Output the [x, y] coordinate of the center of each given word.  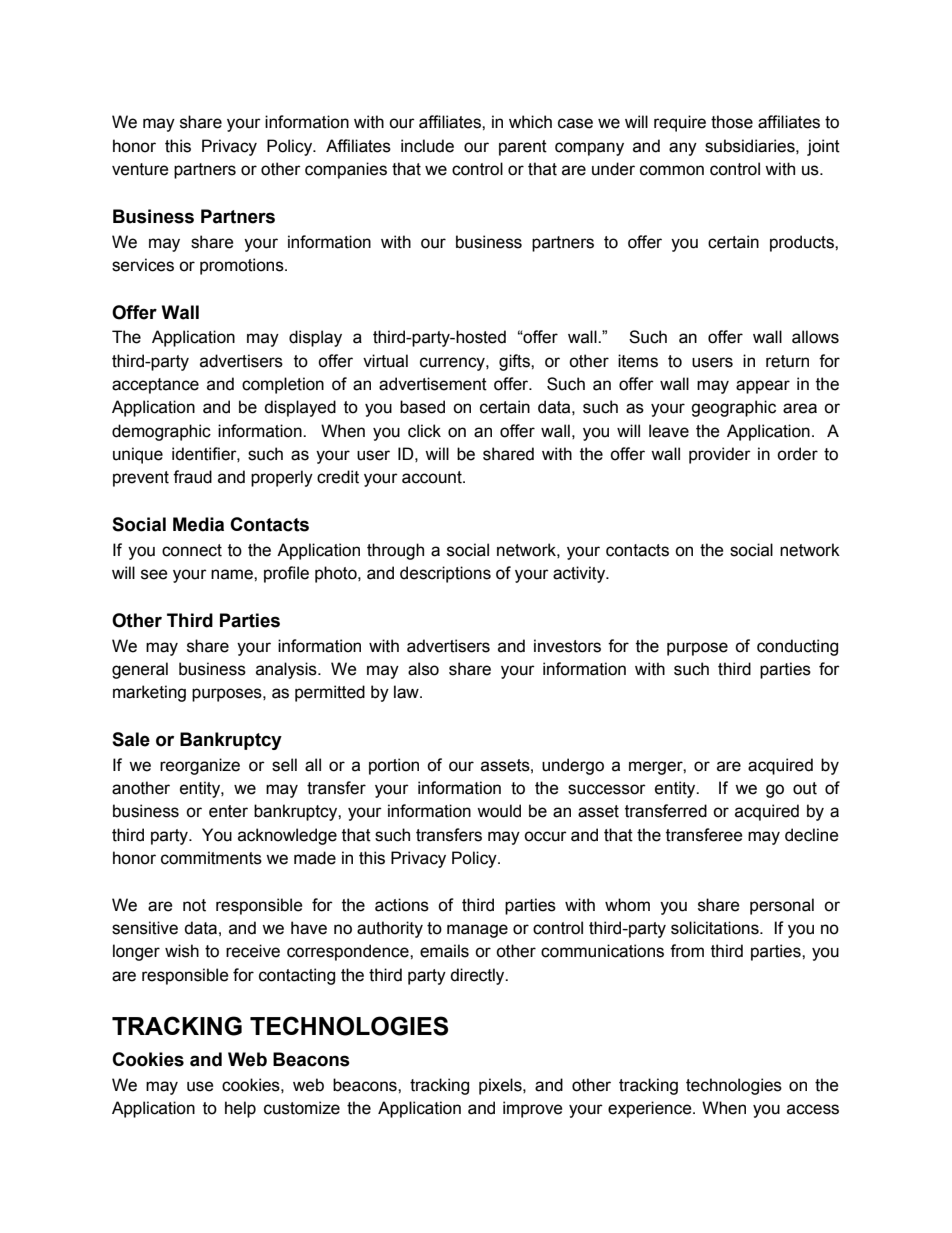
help [240, 1109]
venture [140, 169]
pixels [501, 1086]
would [499, 811]
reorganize [200, 766]
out [805, 788]
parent [523, 148]
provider [720, 455]
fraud [192, 477]
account [433, 477]
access [813, 1109]
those [732, 122]
